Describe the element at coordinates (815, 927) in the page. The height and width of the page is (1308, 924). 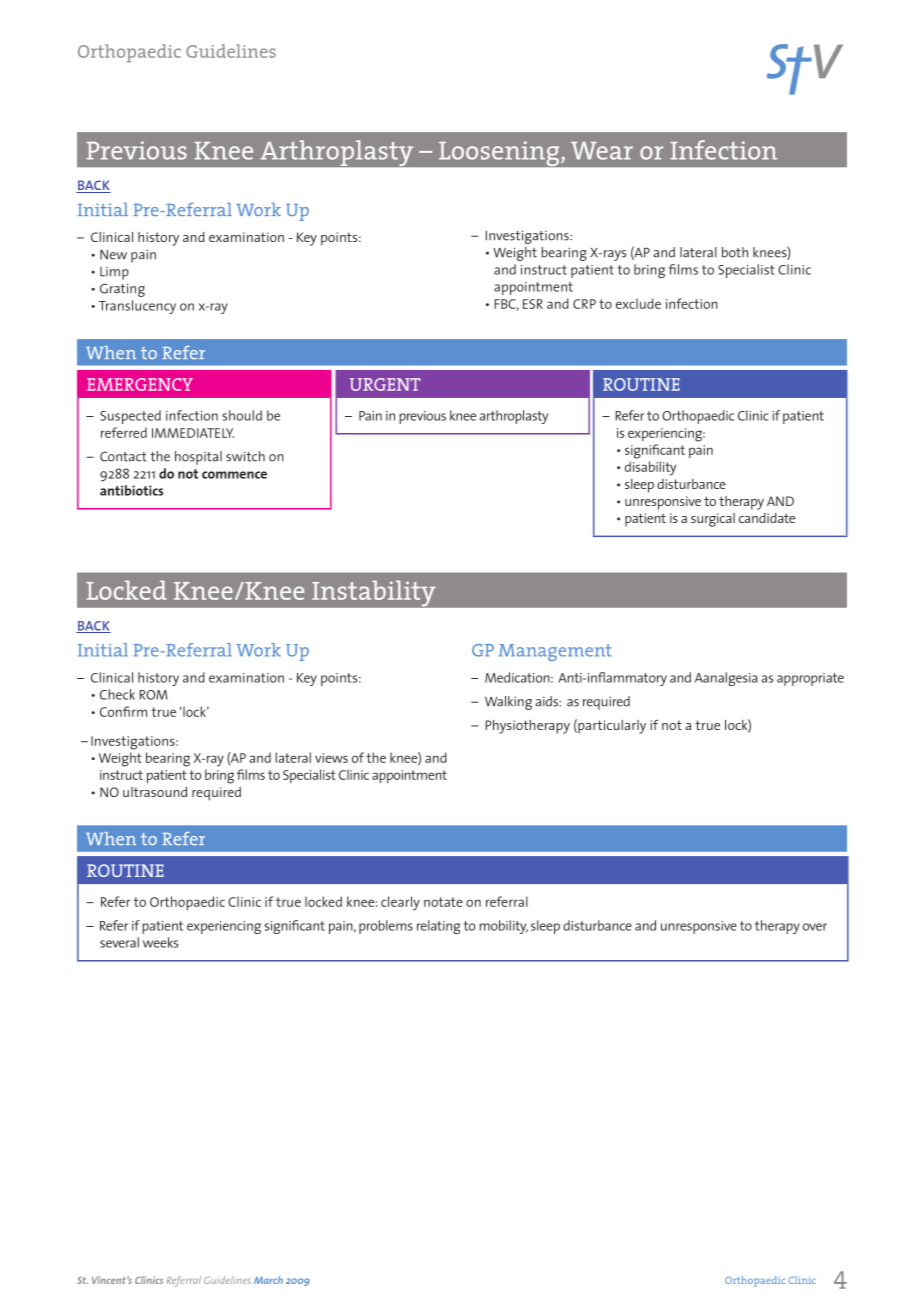
I see `over` at that location.
